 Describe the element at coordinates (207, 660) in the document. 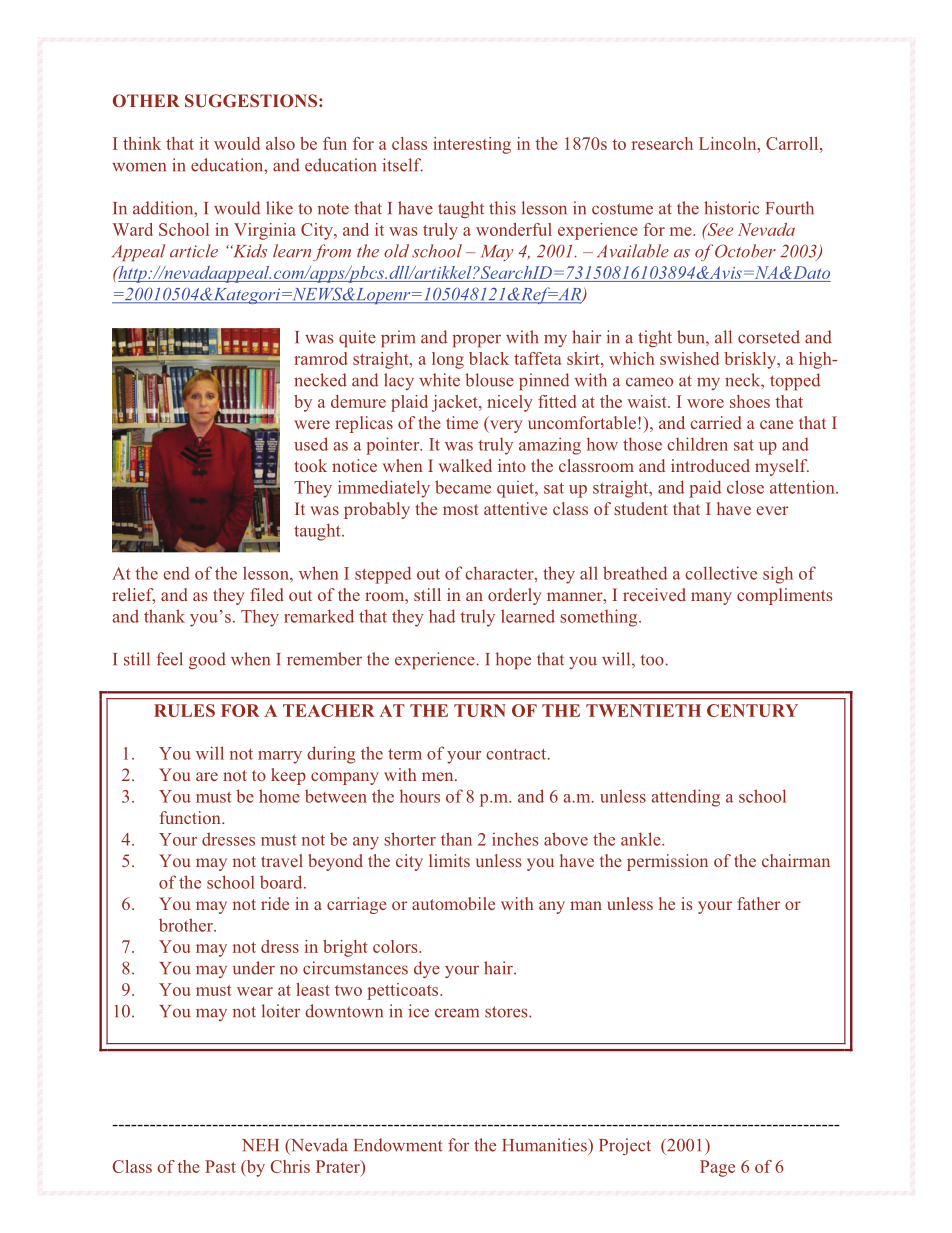

I see `good` at that location.
